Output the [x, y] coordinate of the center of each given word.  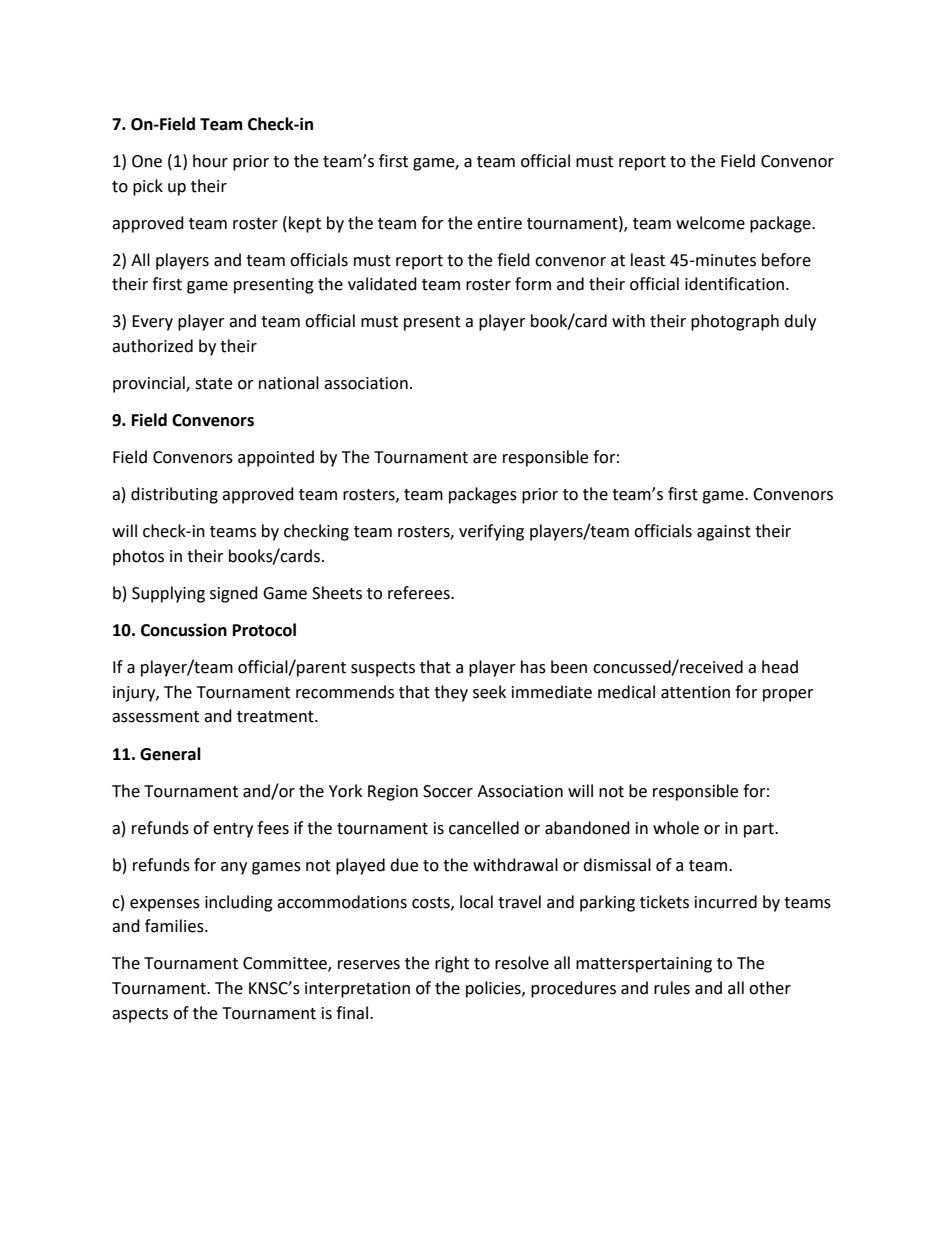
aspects [140, 1015]
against [724, 533]
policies [494, 989]
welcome [710, 223]
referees [420, 593]
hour [210, 161]
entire [499, 223]
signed [234, 594]
